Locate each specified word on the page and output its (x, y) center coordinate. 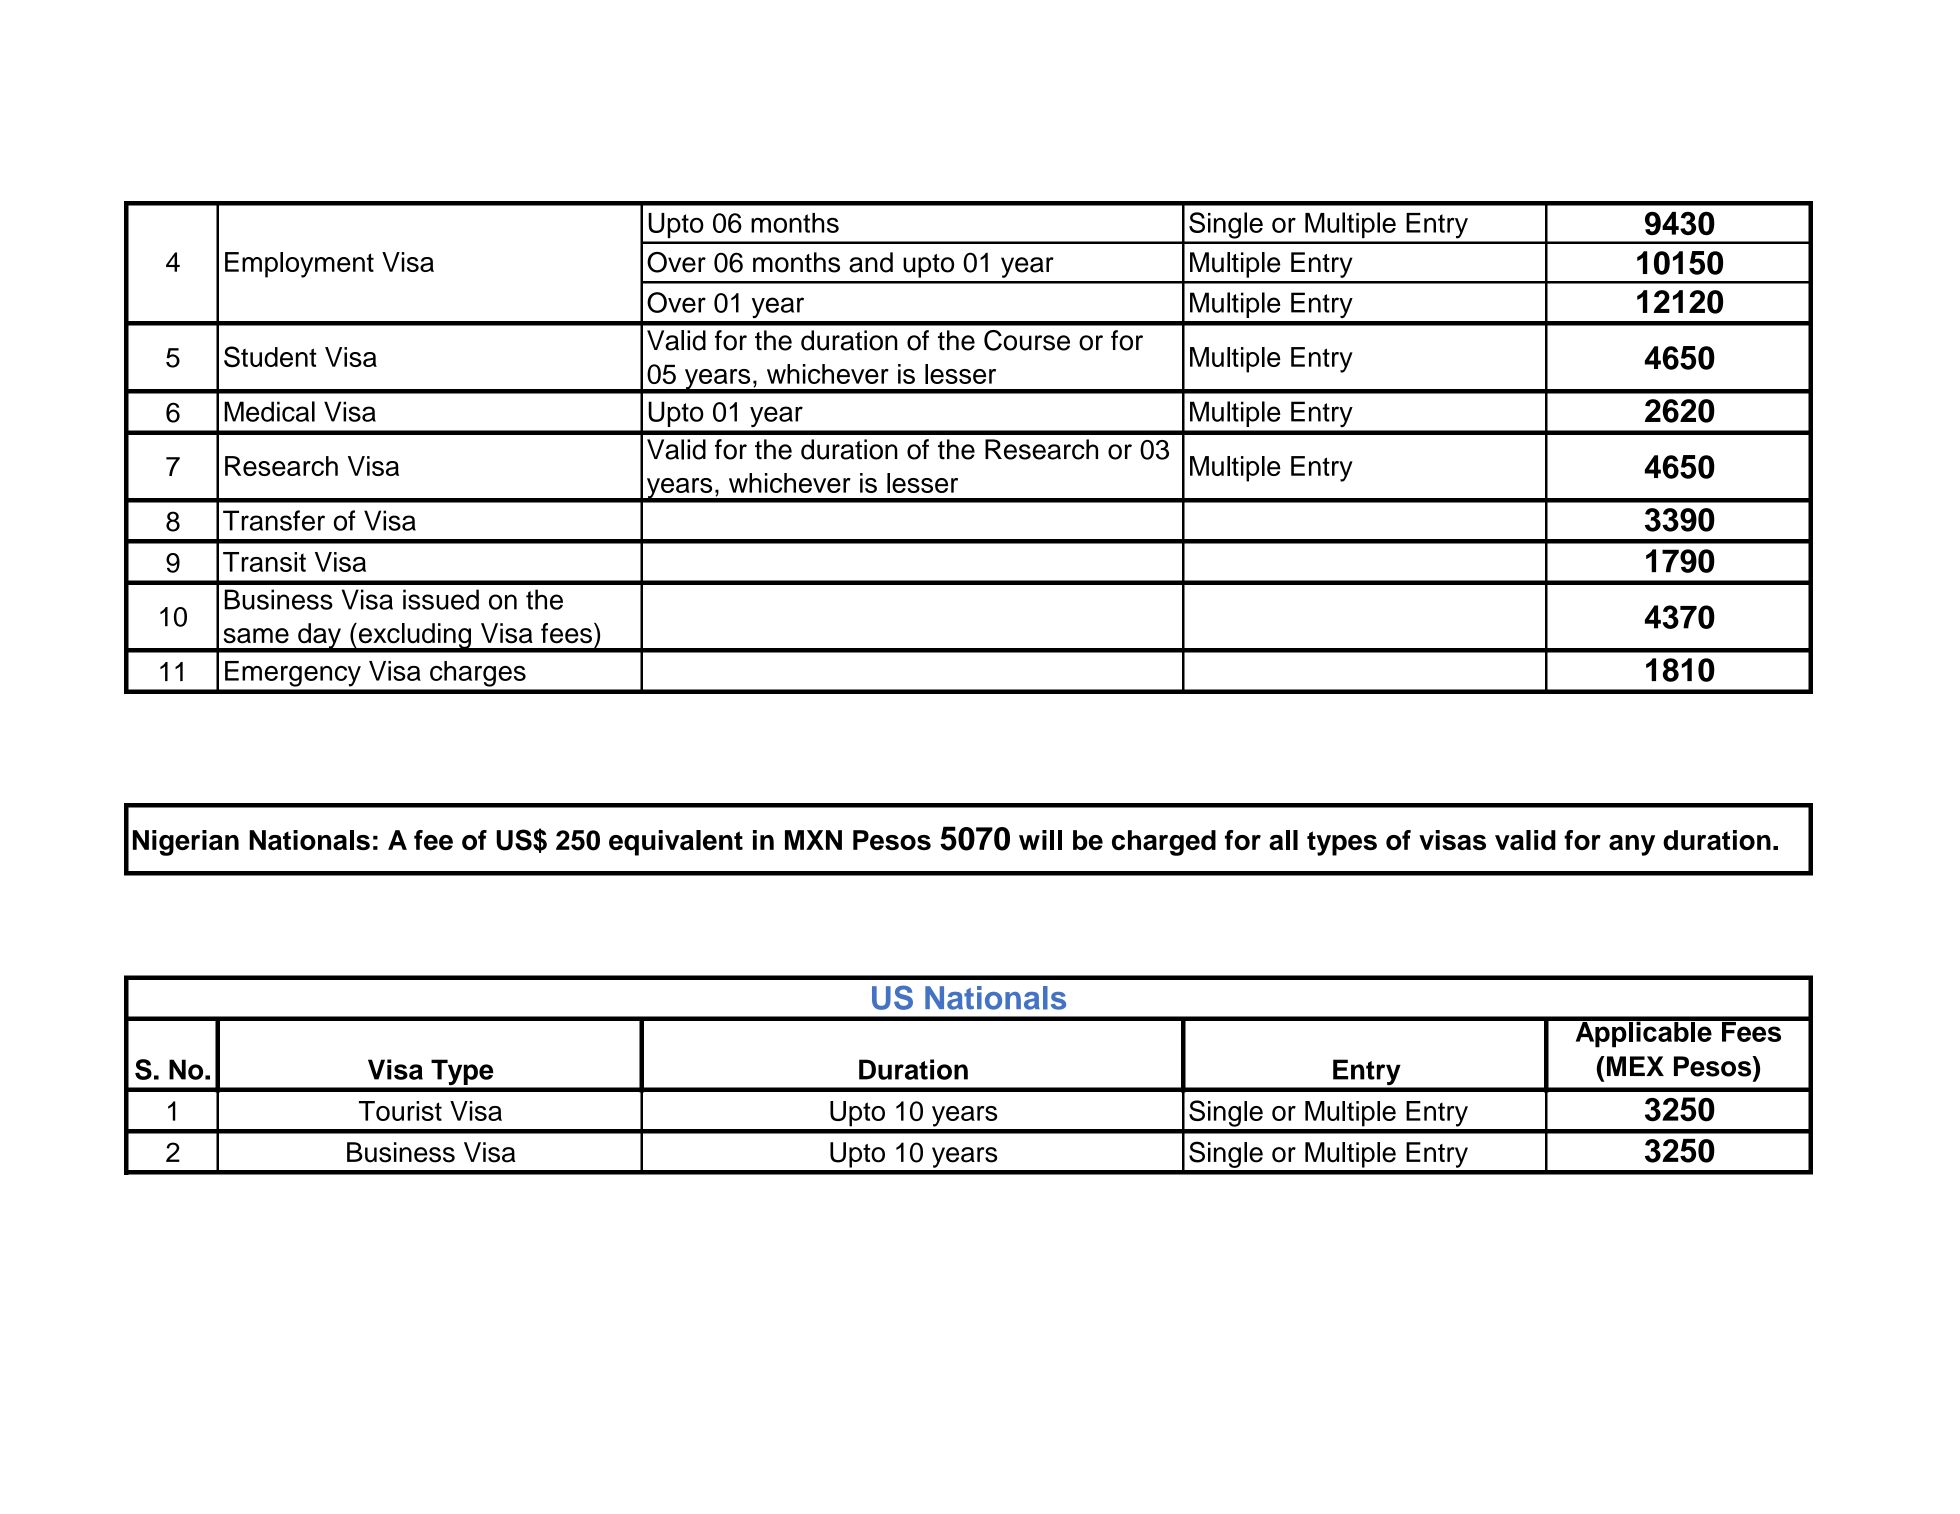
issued (441, 599)
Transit (264, 562)
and (871, 262)
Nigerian (186, 843)
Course (1027, 340)
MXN (813, 840)
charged (1164, 843)
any (1632, 845)
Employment (299, 265)
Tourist (400, 1111)
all (1283, 840)
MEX (1634, 1066)
